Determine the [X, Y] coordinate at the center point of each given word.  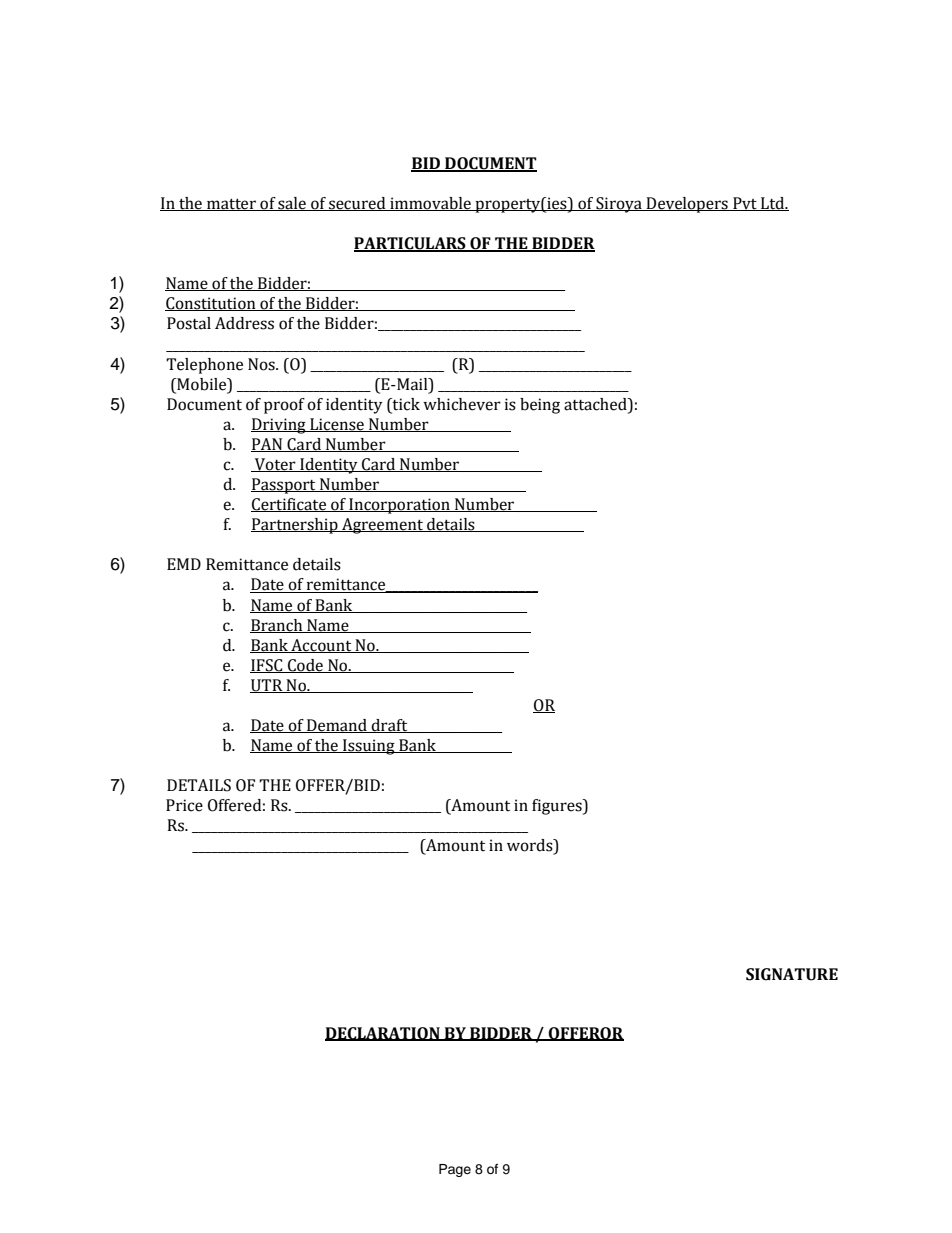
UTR [267, 686]
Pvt [745, 204]
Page [455, 1170]
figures [558, 807]
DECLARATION [383, 1034]
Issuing [369, 747]
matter [231, 204]
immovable [430, 204]
